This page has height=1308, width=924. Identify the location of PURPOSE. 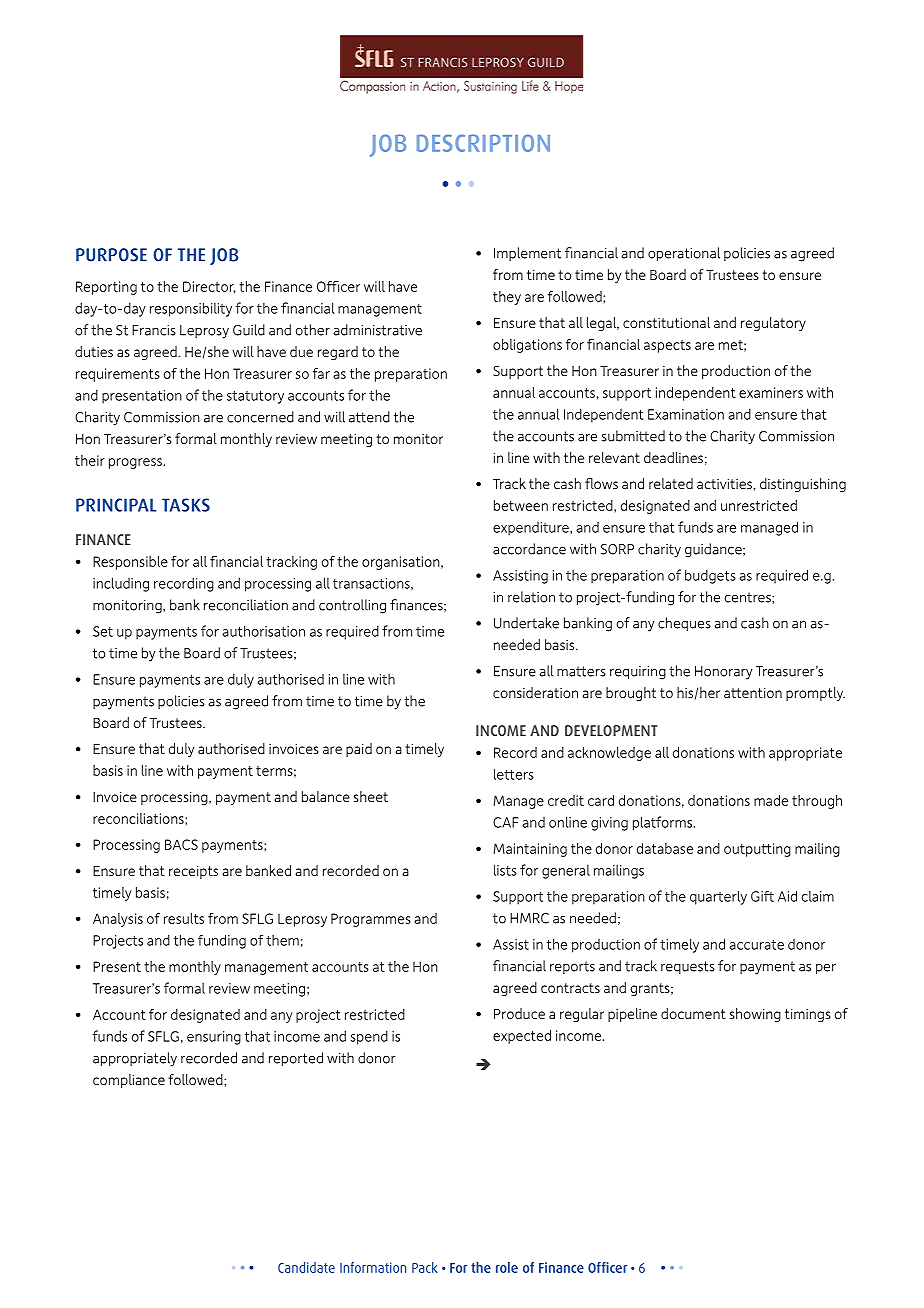
(111, 255).
